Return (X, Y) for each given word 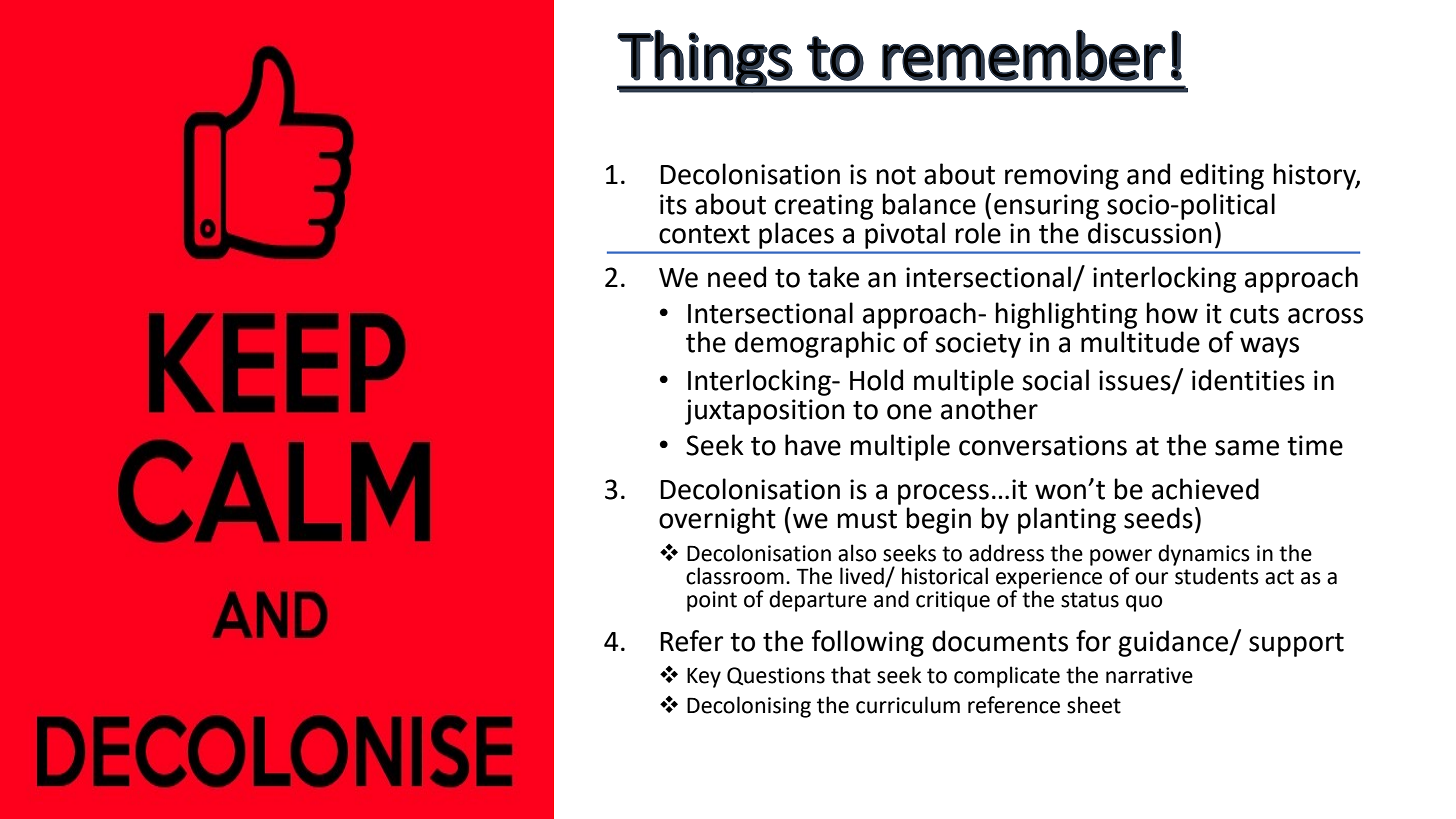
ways (1269, 347)
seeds (1158, 518)
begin (938, 520)
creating (824, 207)
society (978, 345)
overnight (717, 520)
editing (1222, 176)
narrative (1149, 675)
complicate (1007, 677)
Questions (776, 676)
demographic (815, 344)
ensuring (1046, 207)
